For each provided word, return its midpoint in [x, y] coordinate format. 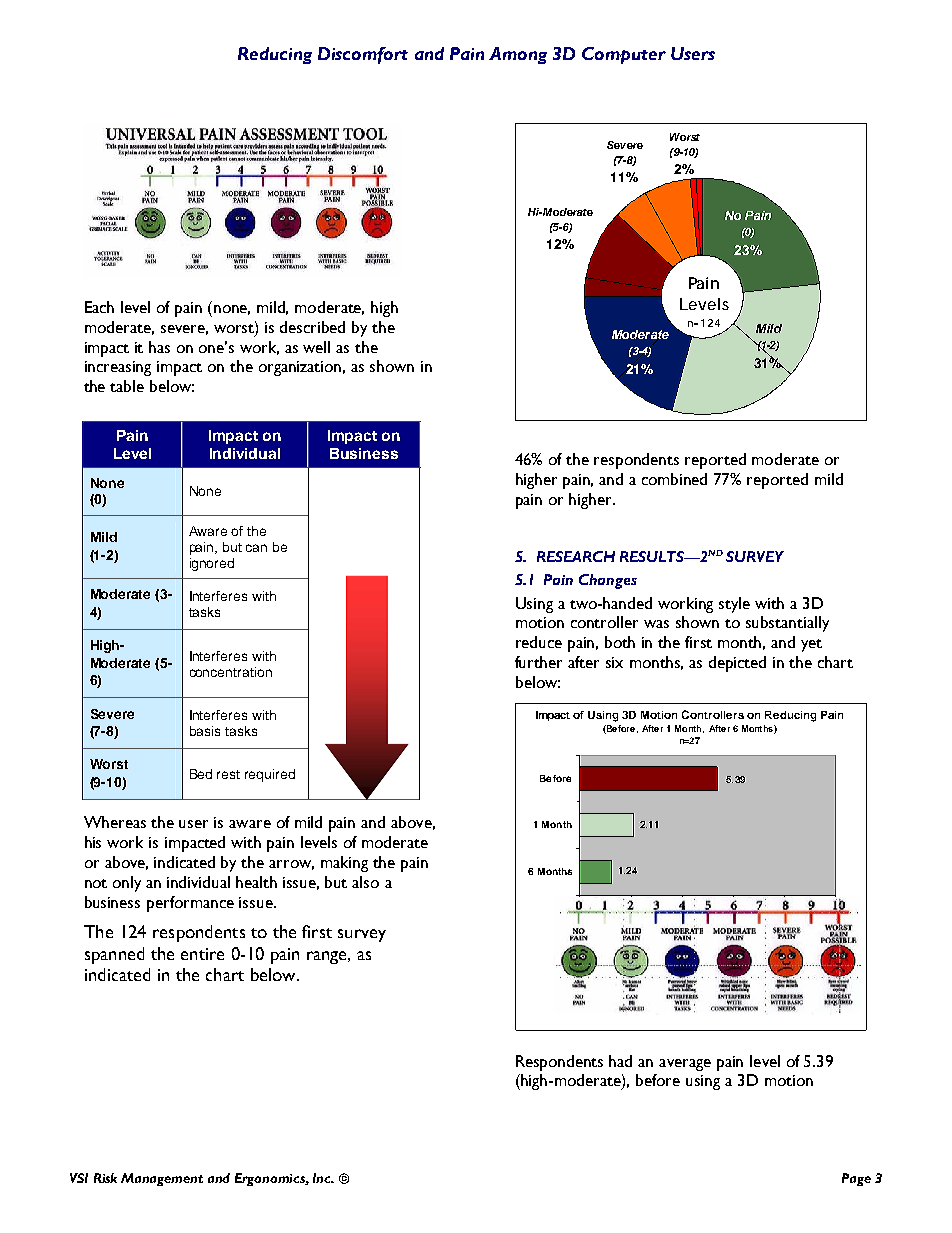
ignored [212, 564]
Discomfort [363, 55]
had [620, 1061]
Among [518, 55]
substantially [787, 624]
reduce [539, 642]
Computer [624, 55]
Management [162, 1179]
